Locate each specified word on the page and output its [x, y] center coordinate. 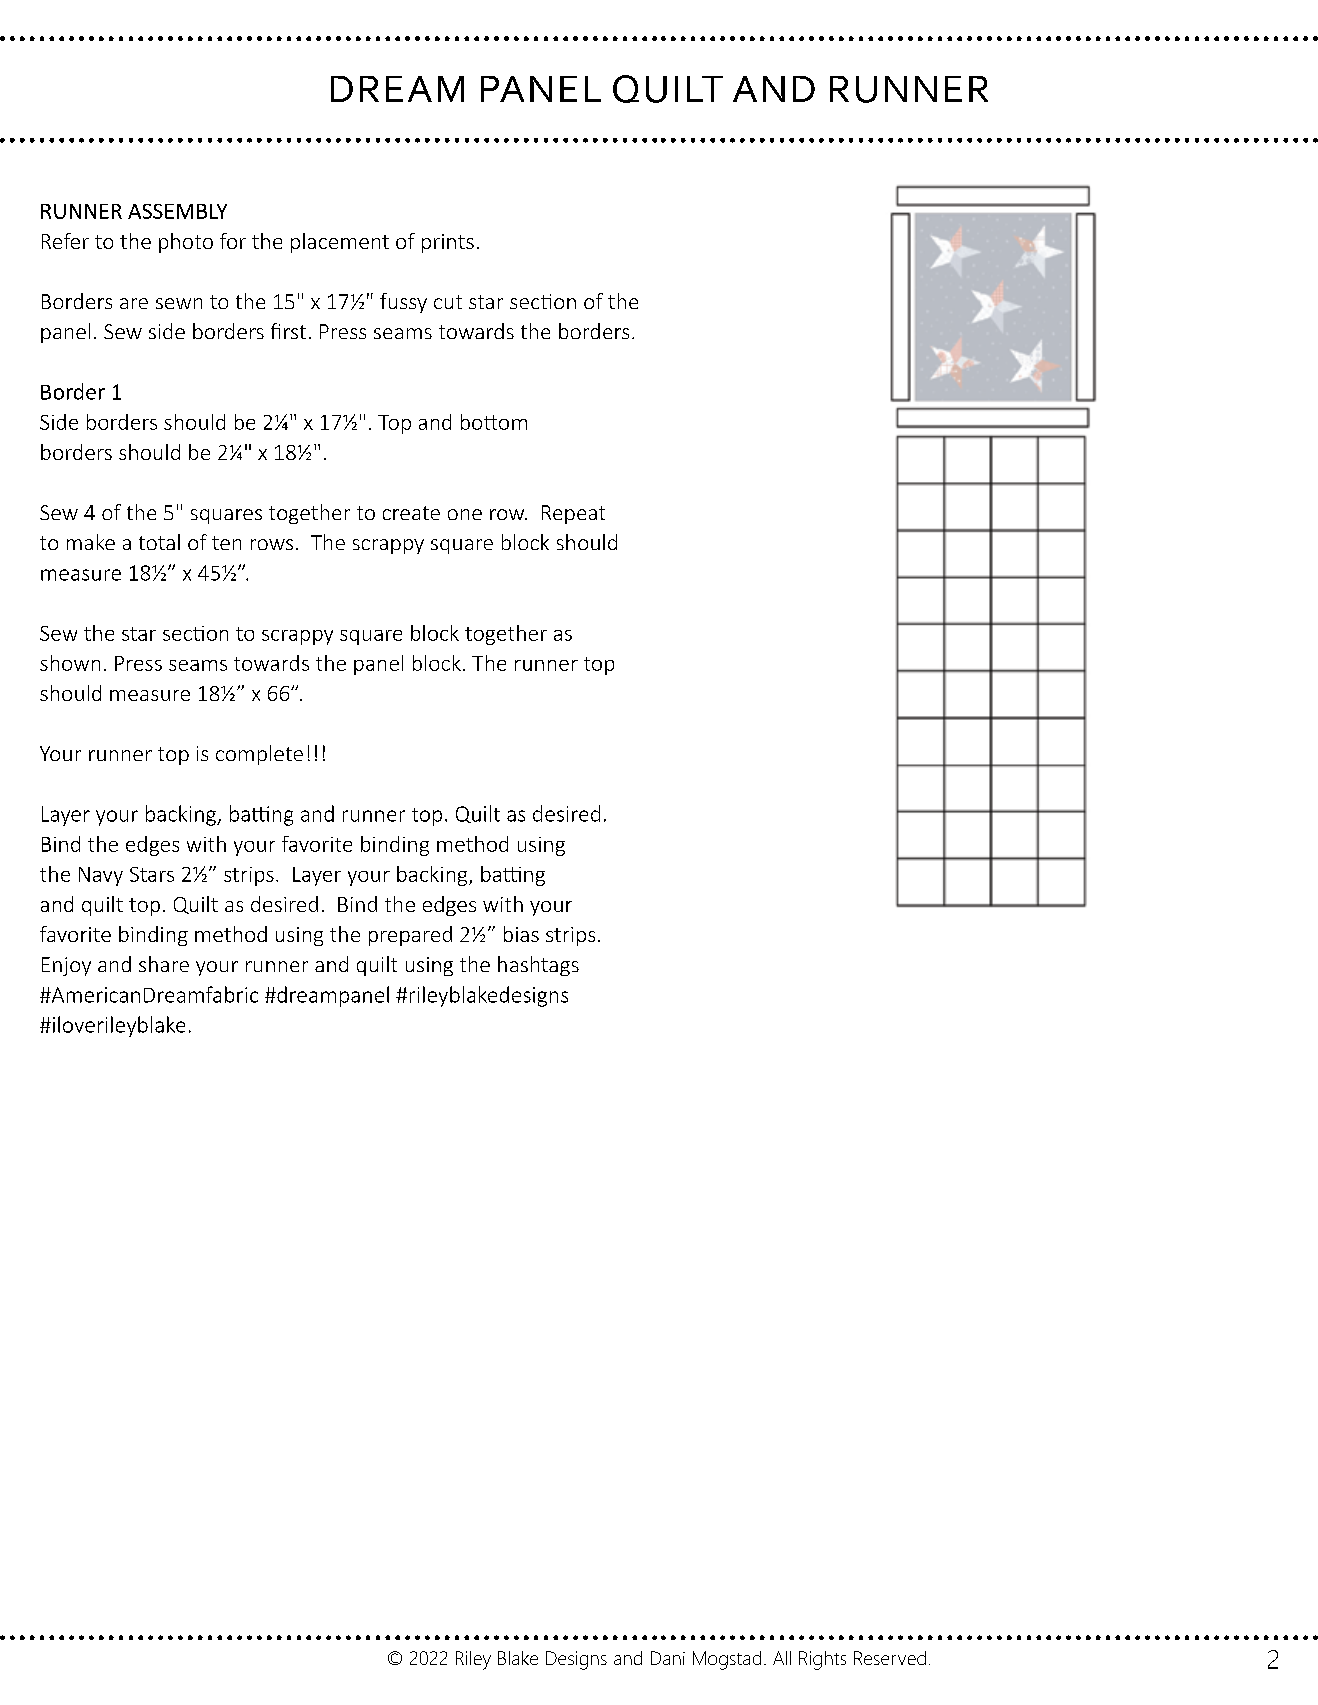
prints [448, 243]
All [782, 1658]
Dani [668, 1658]
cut [448, 302]
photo [186, 243]
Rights [822, 1660]
